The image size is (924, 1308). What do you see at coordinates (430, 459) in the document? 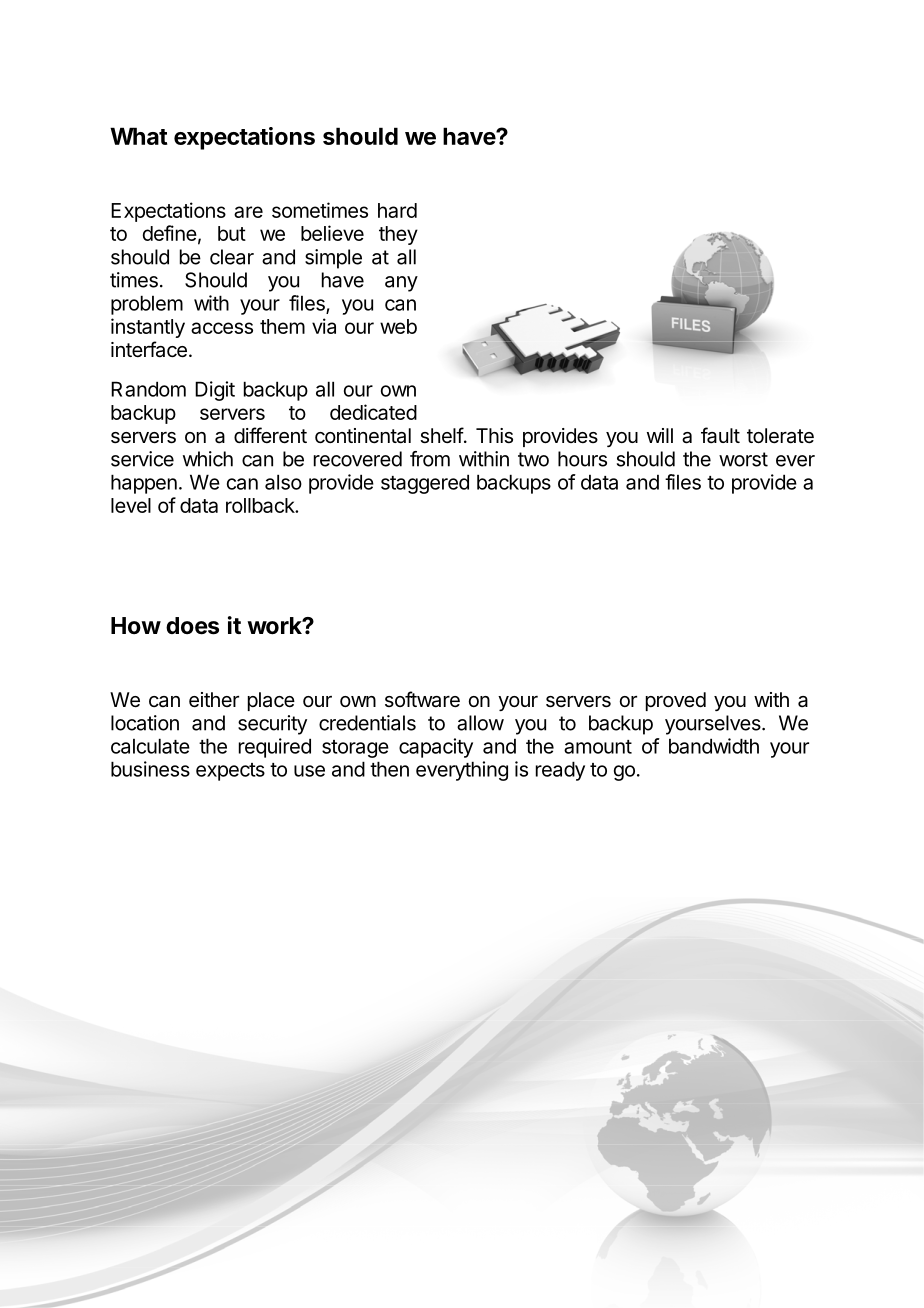
I see `from` at bounding box center [430, 459].
